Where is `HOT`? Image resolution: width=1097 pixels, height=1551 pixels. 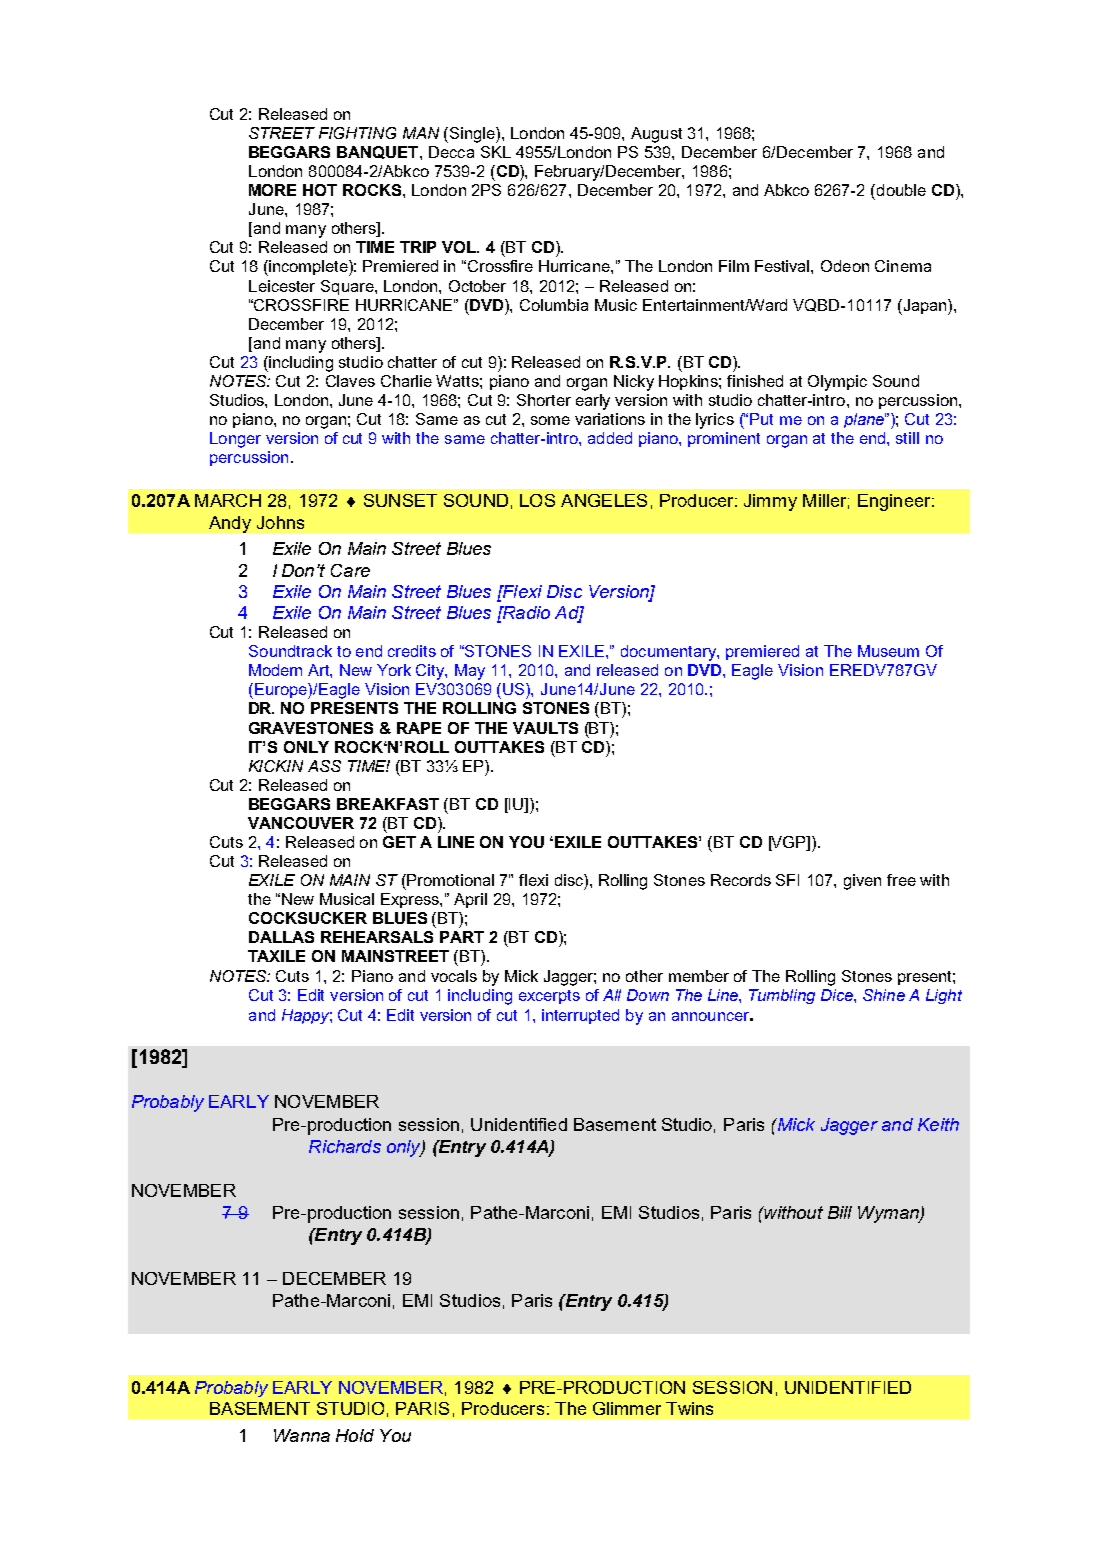
HOT is located at coordinates (320, 190).
